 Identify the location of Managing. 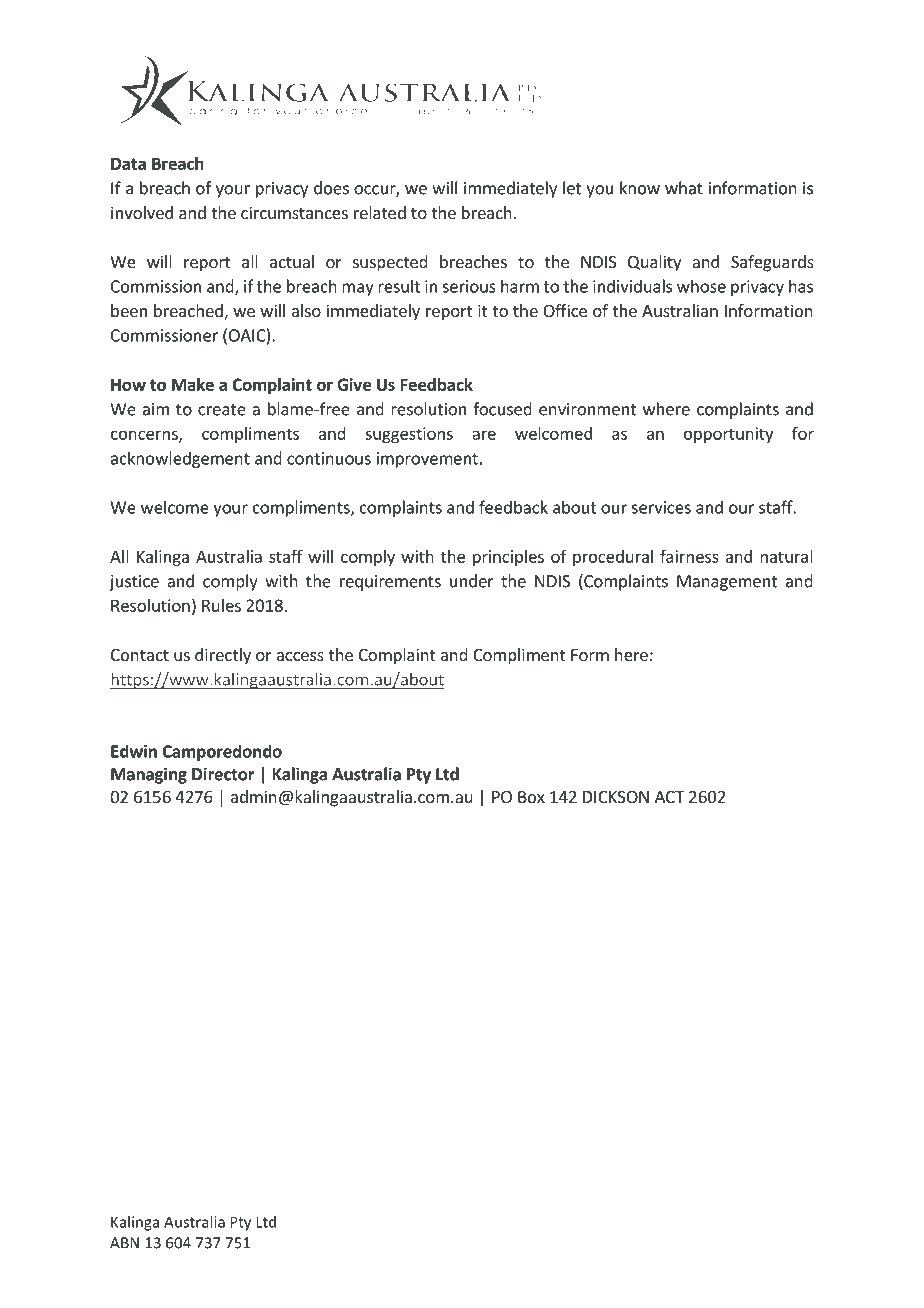
(149, 775).
